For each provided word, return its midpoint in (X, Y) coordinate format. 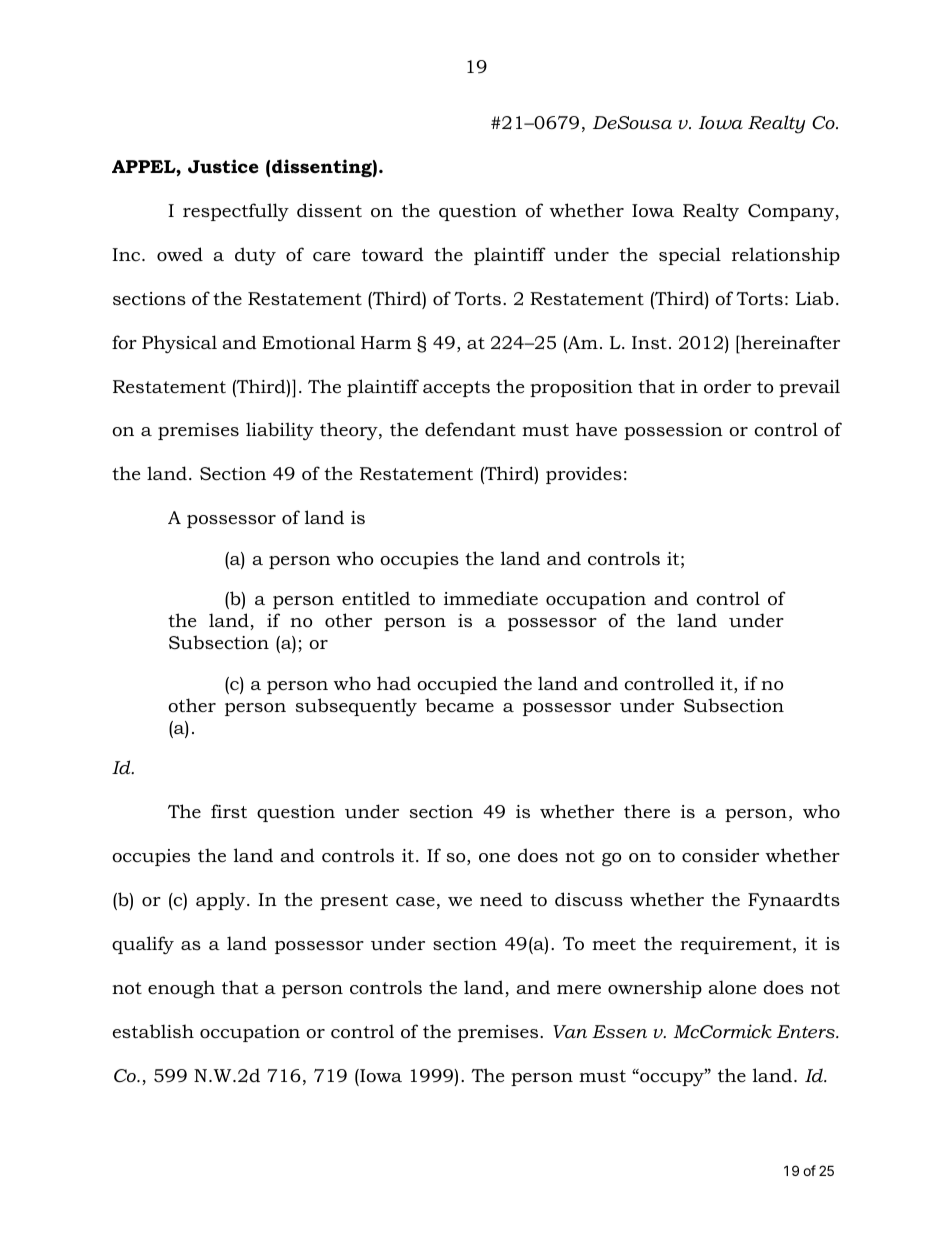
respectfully (236, 212)
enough (181, 989)
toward (393, 254)
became (459, 705)
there (647, 811)
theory (350, 431)
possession (673, 431)
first (229, 811)
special (690, 256)
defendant (470, 429)
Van (570, 1031)
